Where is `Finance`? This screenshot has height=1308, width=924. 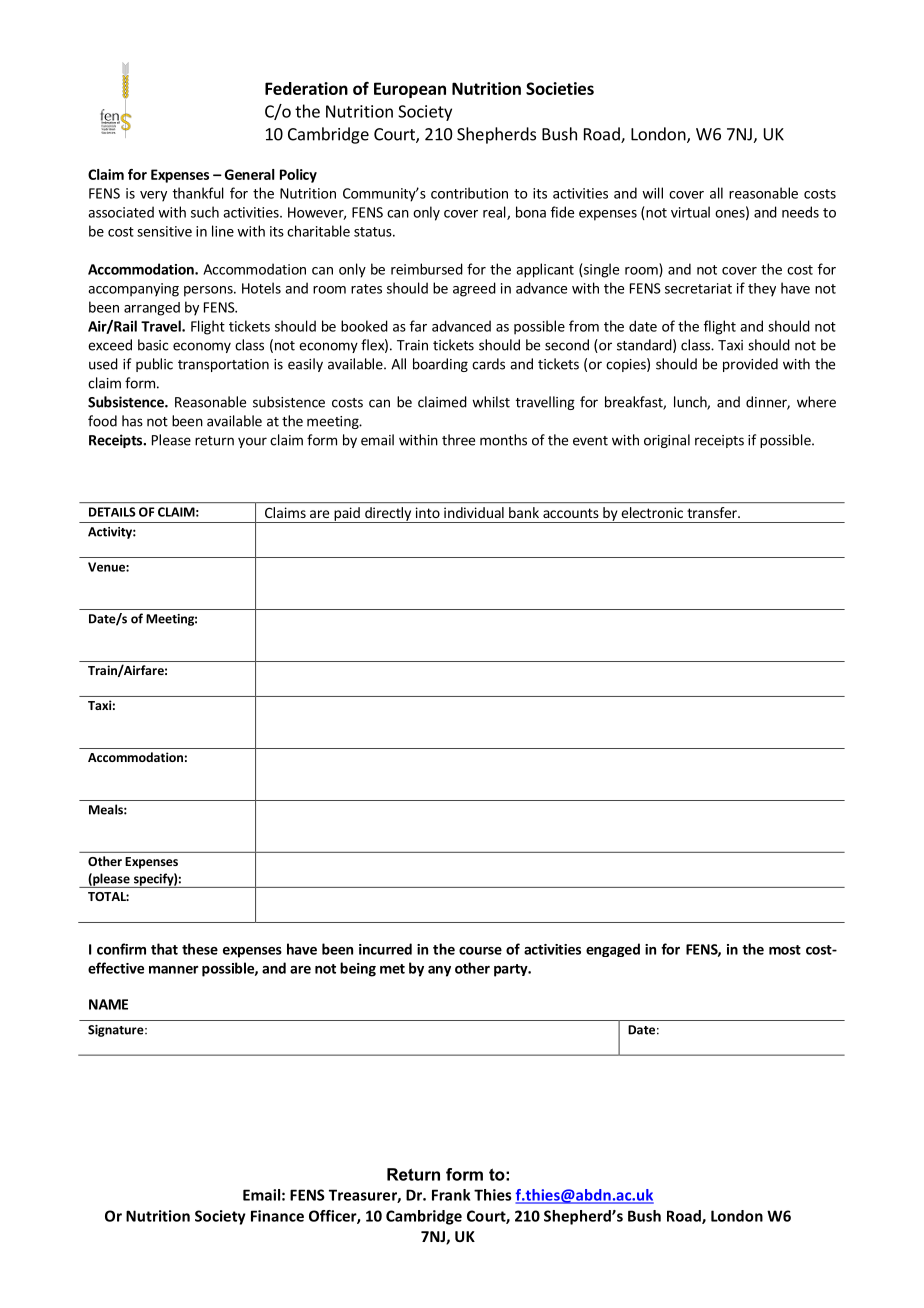 Finance is located at coordinates (277, 1216).
